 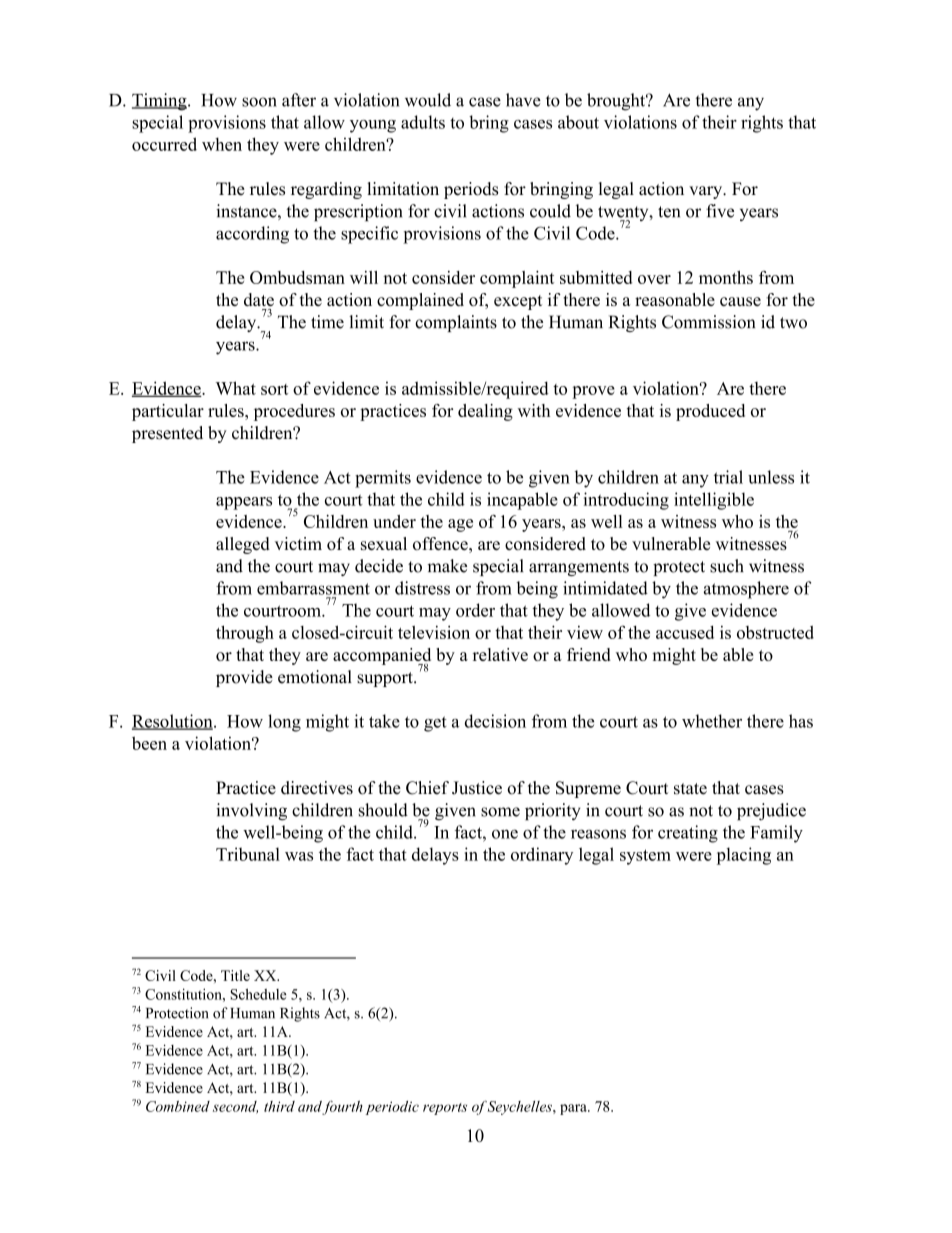 I want to click on when, so click(x=222, y=144).
